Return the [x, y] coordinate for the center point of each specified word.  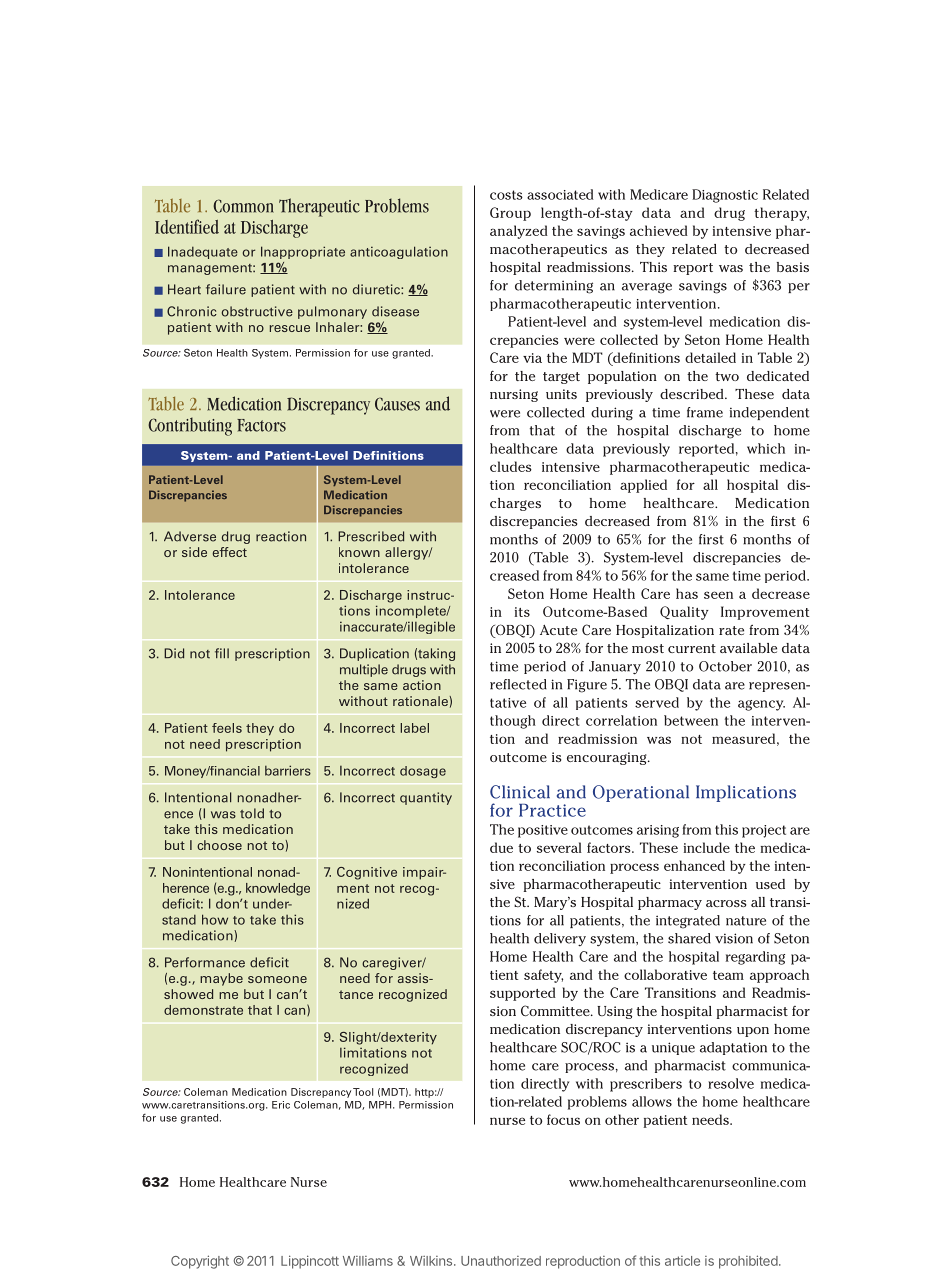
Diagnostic [725, 196]
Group [510, 214]
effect [230, 552]
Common [243, 206]
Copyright [200, 1262]
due [501, 847]
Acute [558, 630]
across [726, 903]
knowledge [278, 889]
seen [718, 595]
